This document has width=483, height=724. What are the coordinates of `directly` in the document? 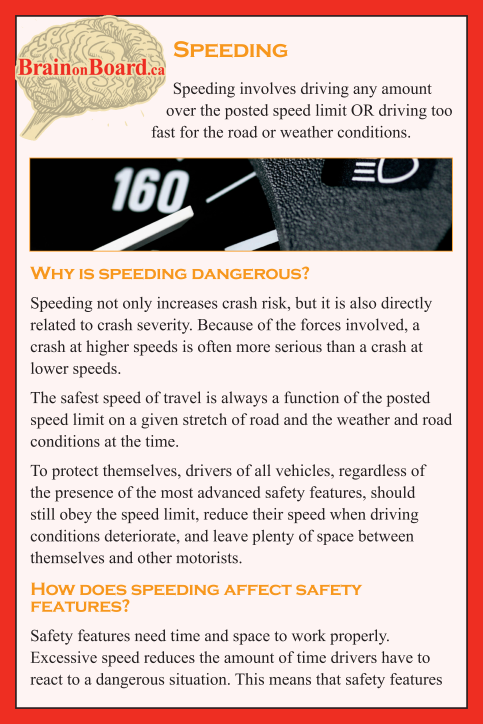 It's located at (406, 304).
